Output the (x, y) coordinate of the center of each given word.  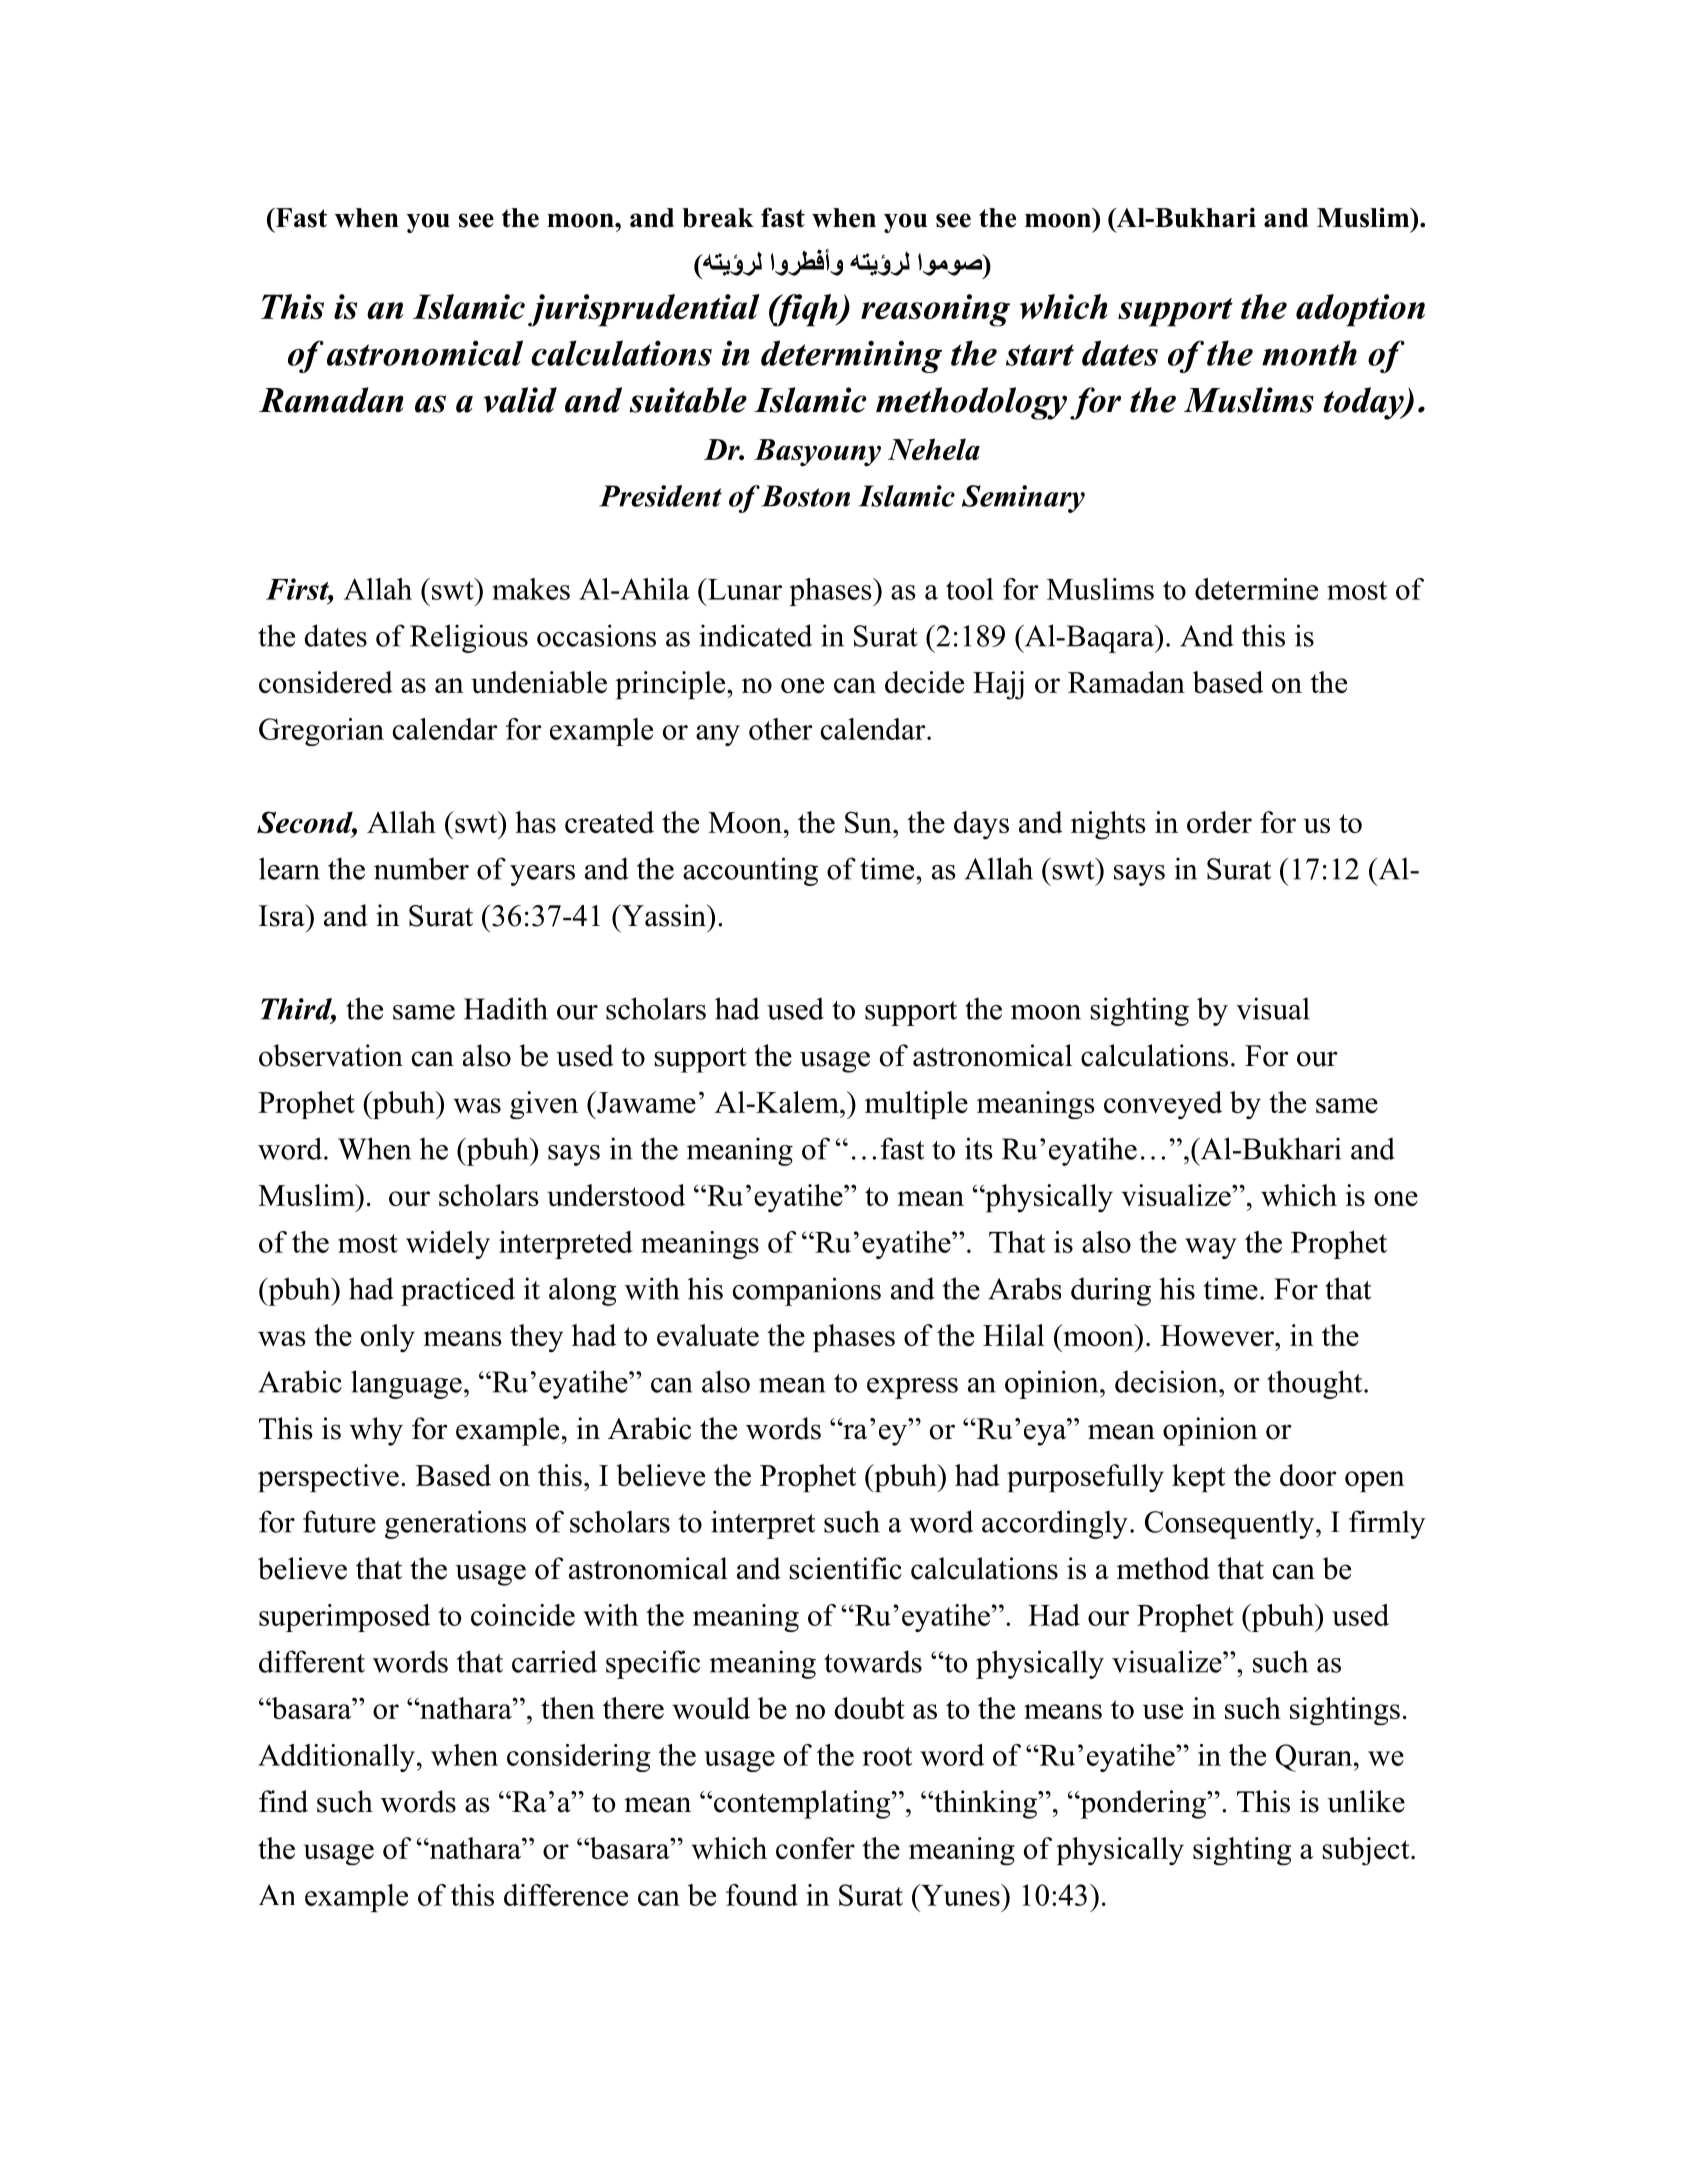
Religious (469, 638)
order (1219, 822)
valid (520, 400)
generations (455, 1524)
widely (448, 1245)
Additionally (336, 1758)
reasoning (935, 310)
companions (807, 1291)
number (421, 868)
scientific (845, 1568)
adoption (1360, 310)
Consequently (1231, 1524)
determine (1256, 589)
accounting (750, 871)
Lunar (744, 589)
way (1211, 1248)
